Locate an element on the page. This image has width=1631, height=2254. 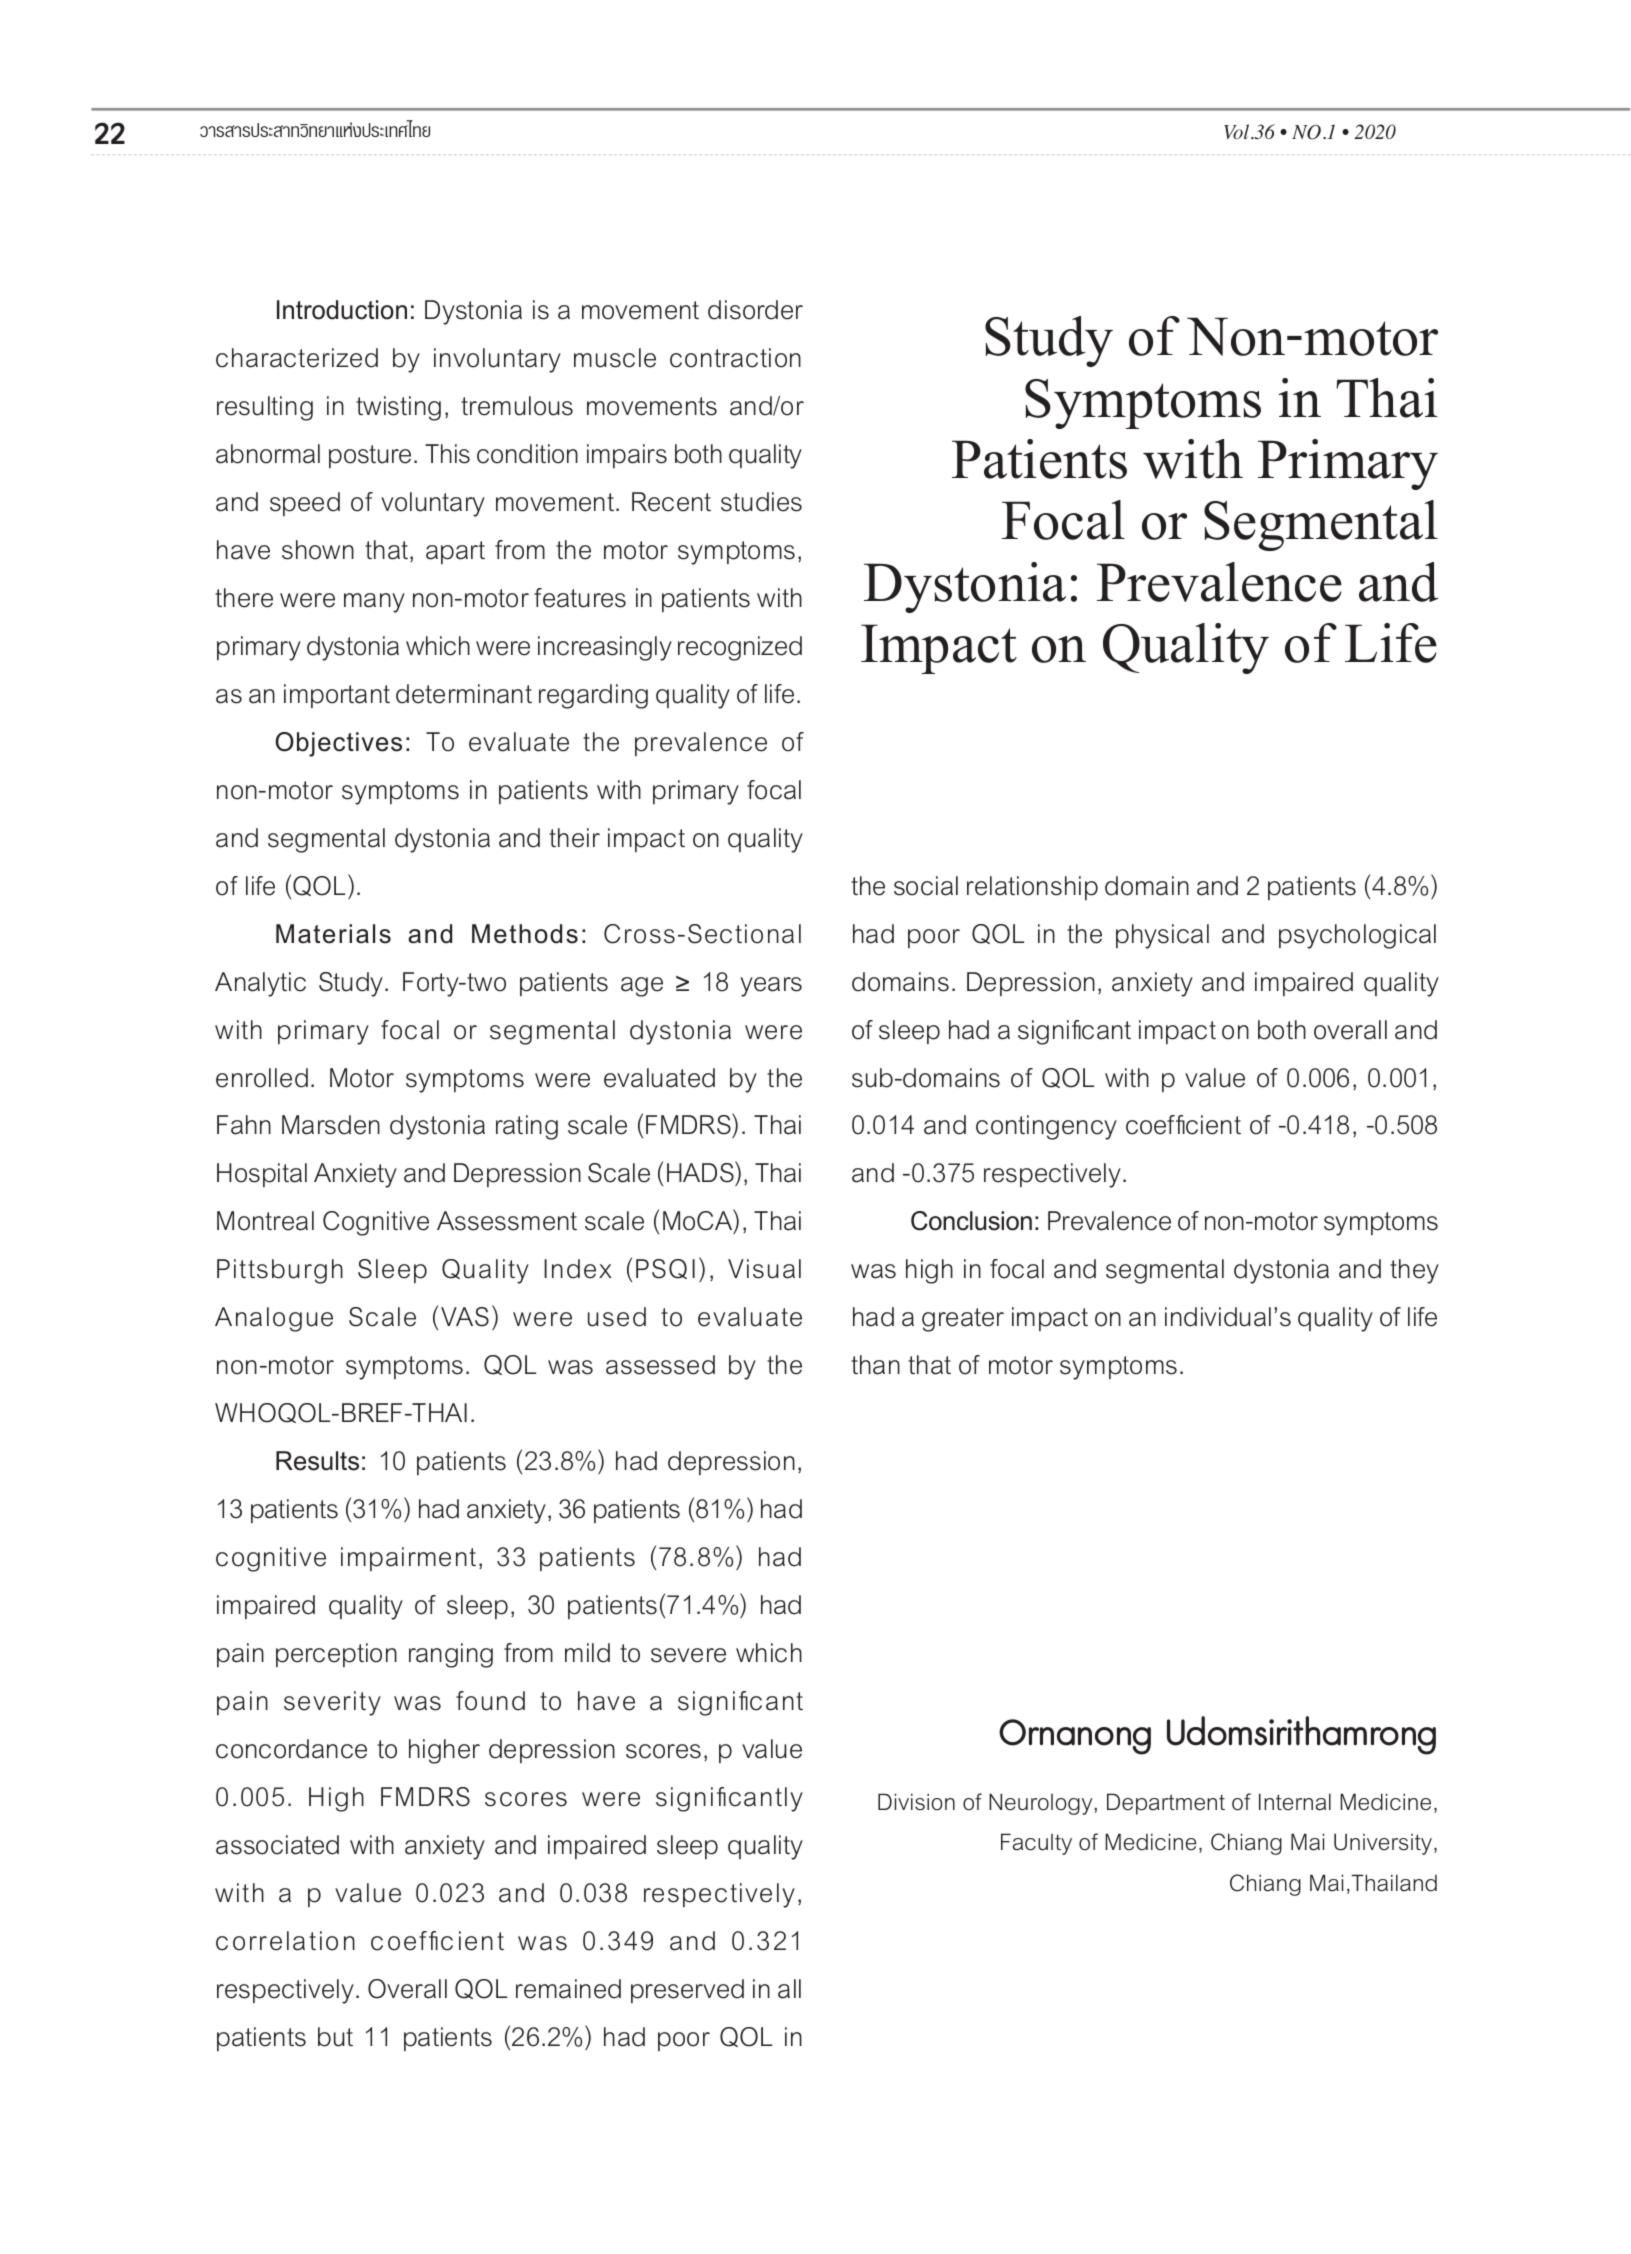
University is located at coordinates (1384, 1844).
